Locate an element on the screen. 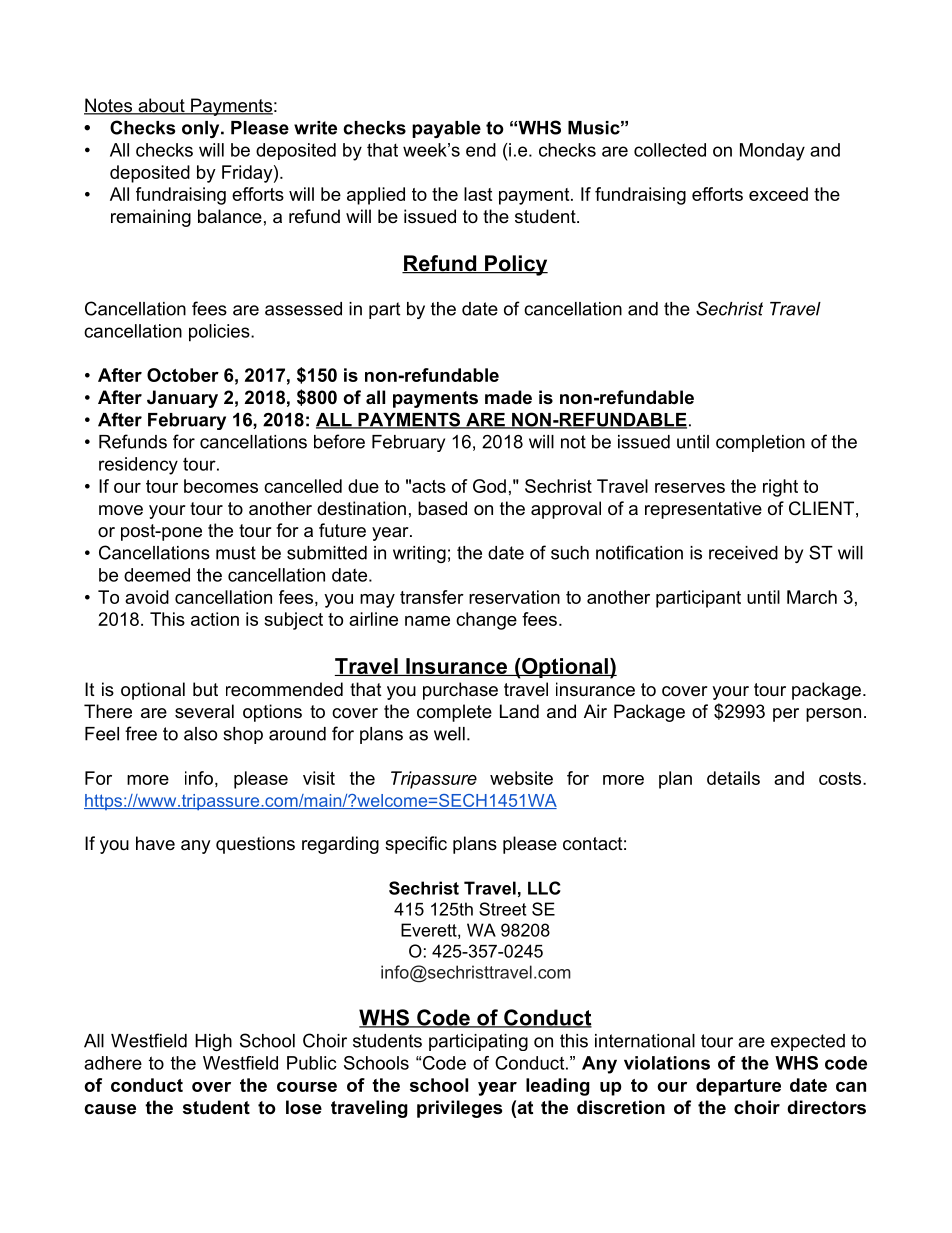  privileges is located at coordinates (459, 1109).
